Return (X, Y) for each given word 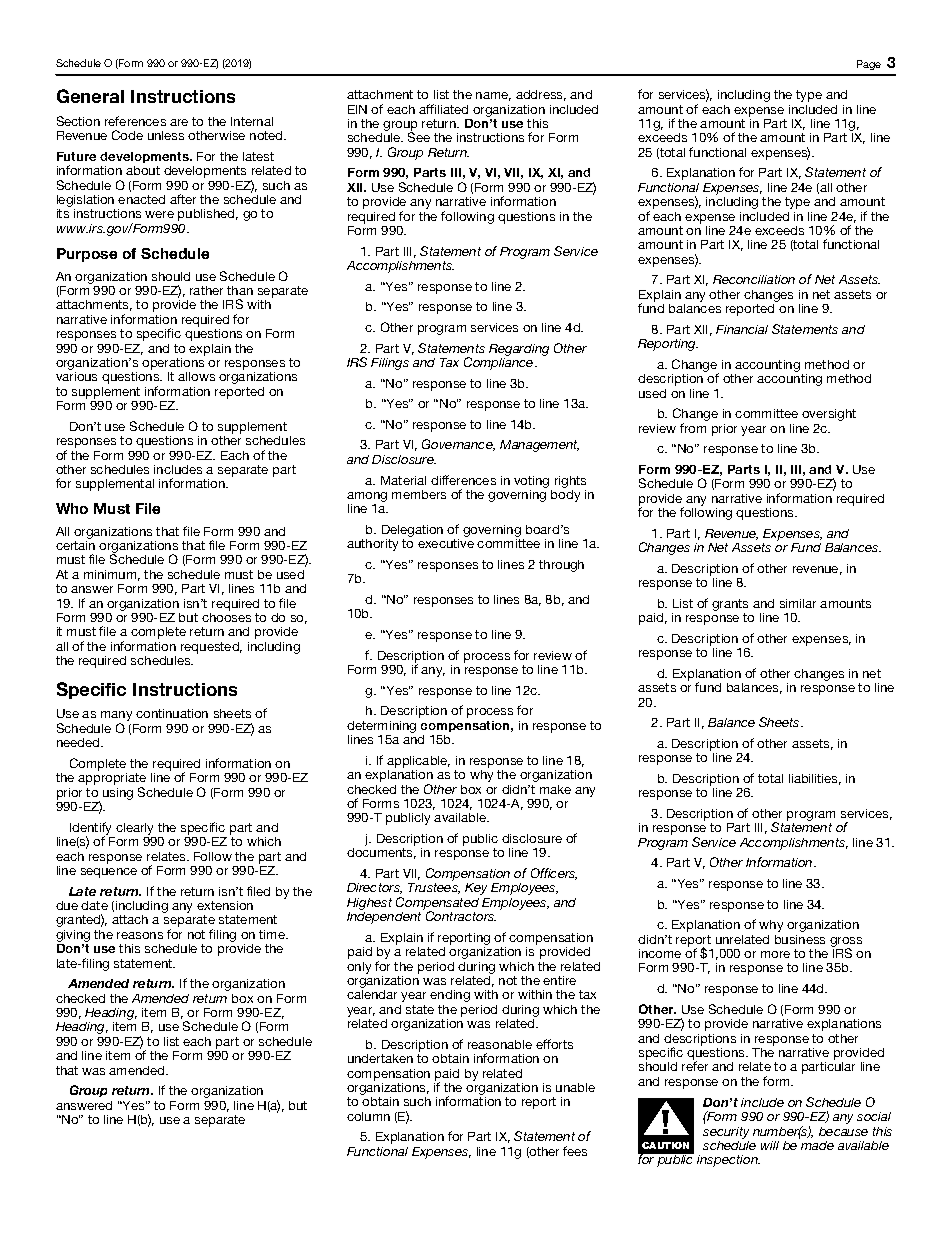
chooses (226, 617)
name (493, 96)
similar (798, 603)
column (368, 1116)
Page (869, 65)
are (179, 122)
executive (446, 543)
